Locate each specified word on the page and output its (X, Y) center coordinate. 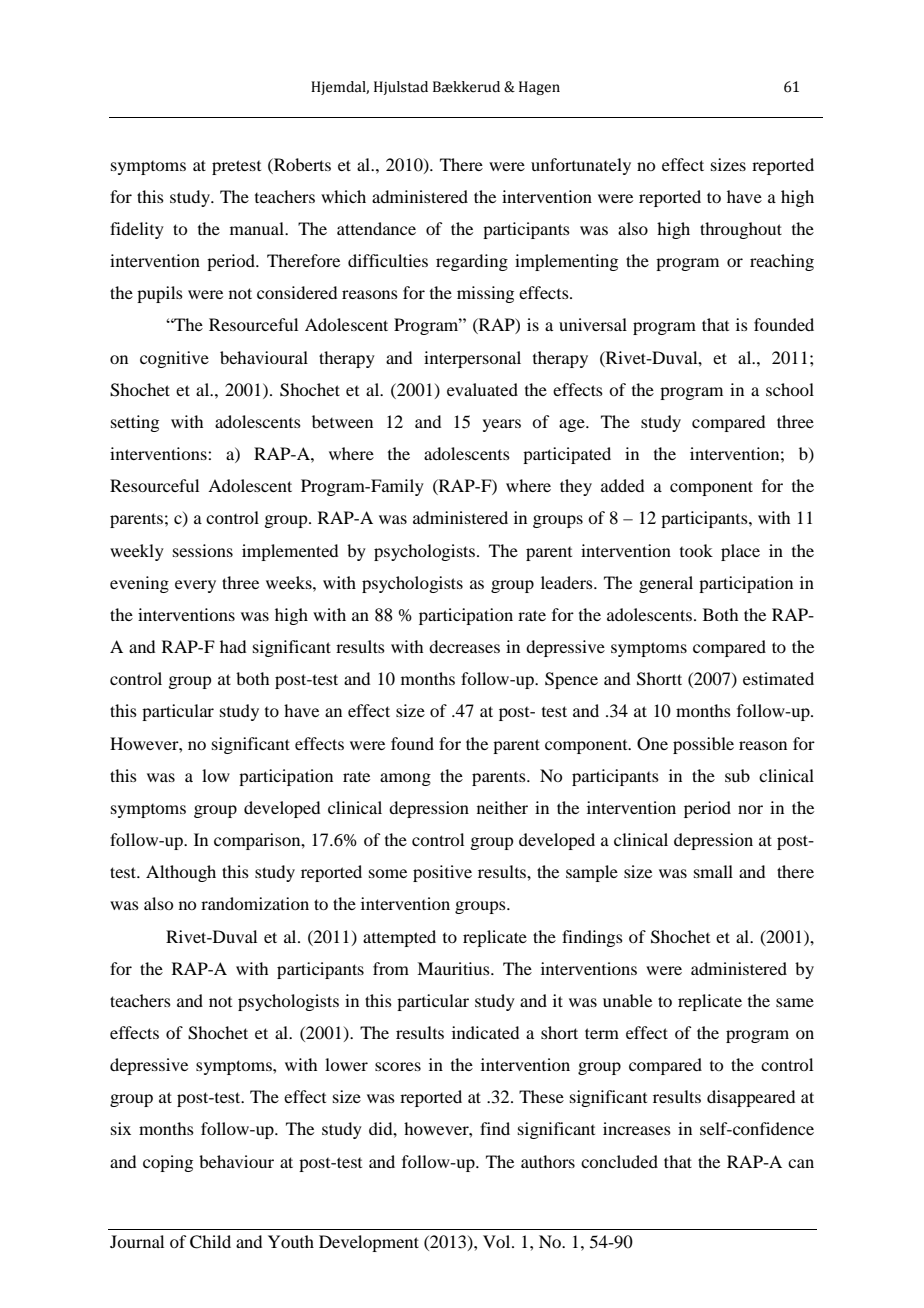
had (233, 646)
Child (210, 1242)
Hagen (539, 88)
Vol (498, 1241)
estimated (778, 678)
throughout (741, 230)
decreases (464, 646)
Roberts (301, 164)
